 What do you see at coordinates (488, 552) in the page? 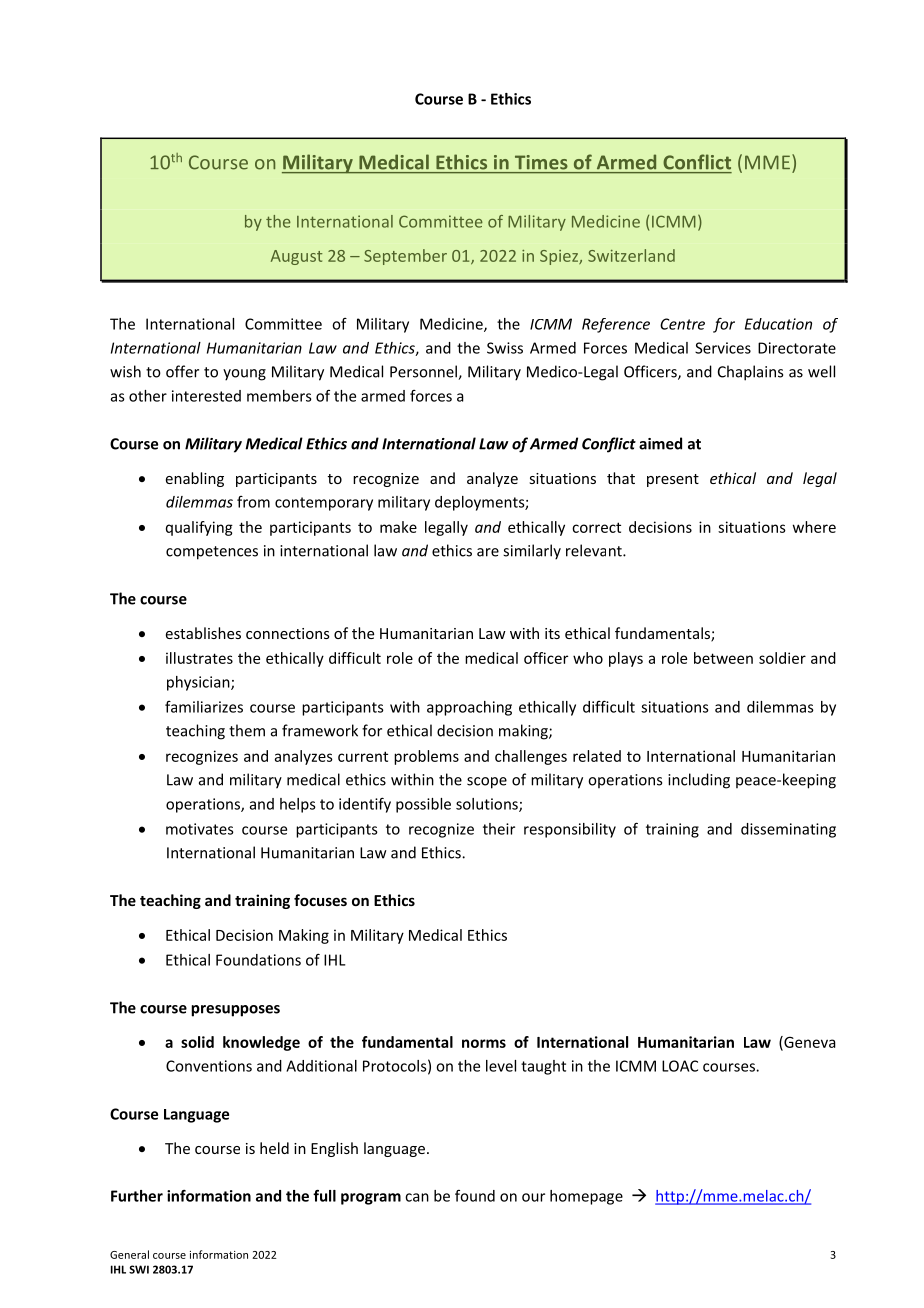
I see `are` at bounding box center [488, 552].
